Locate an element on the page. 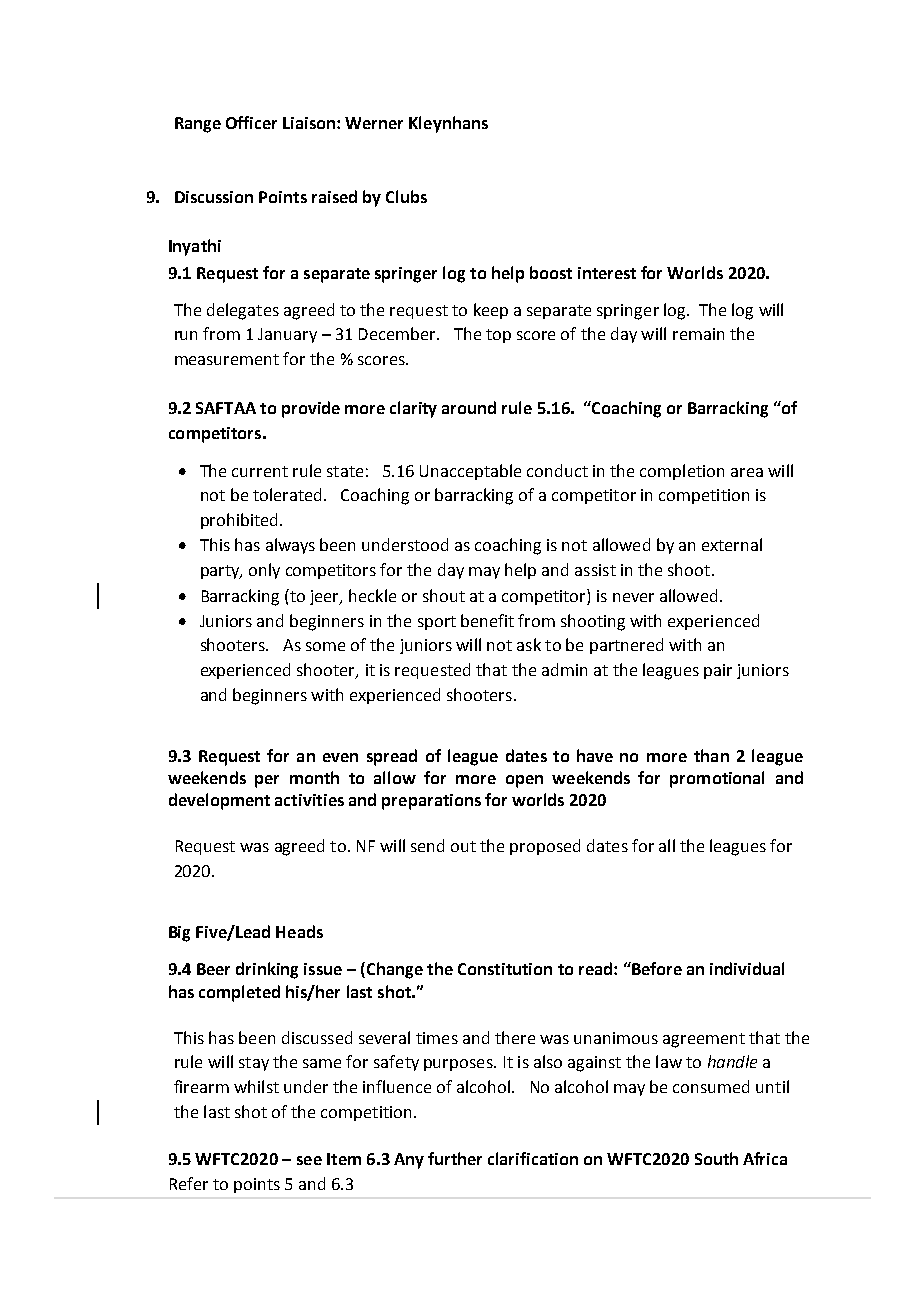 The width and height of the page is (924, 1308). further is located at coordinates (455, 1158).
